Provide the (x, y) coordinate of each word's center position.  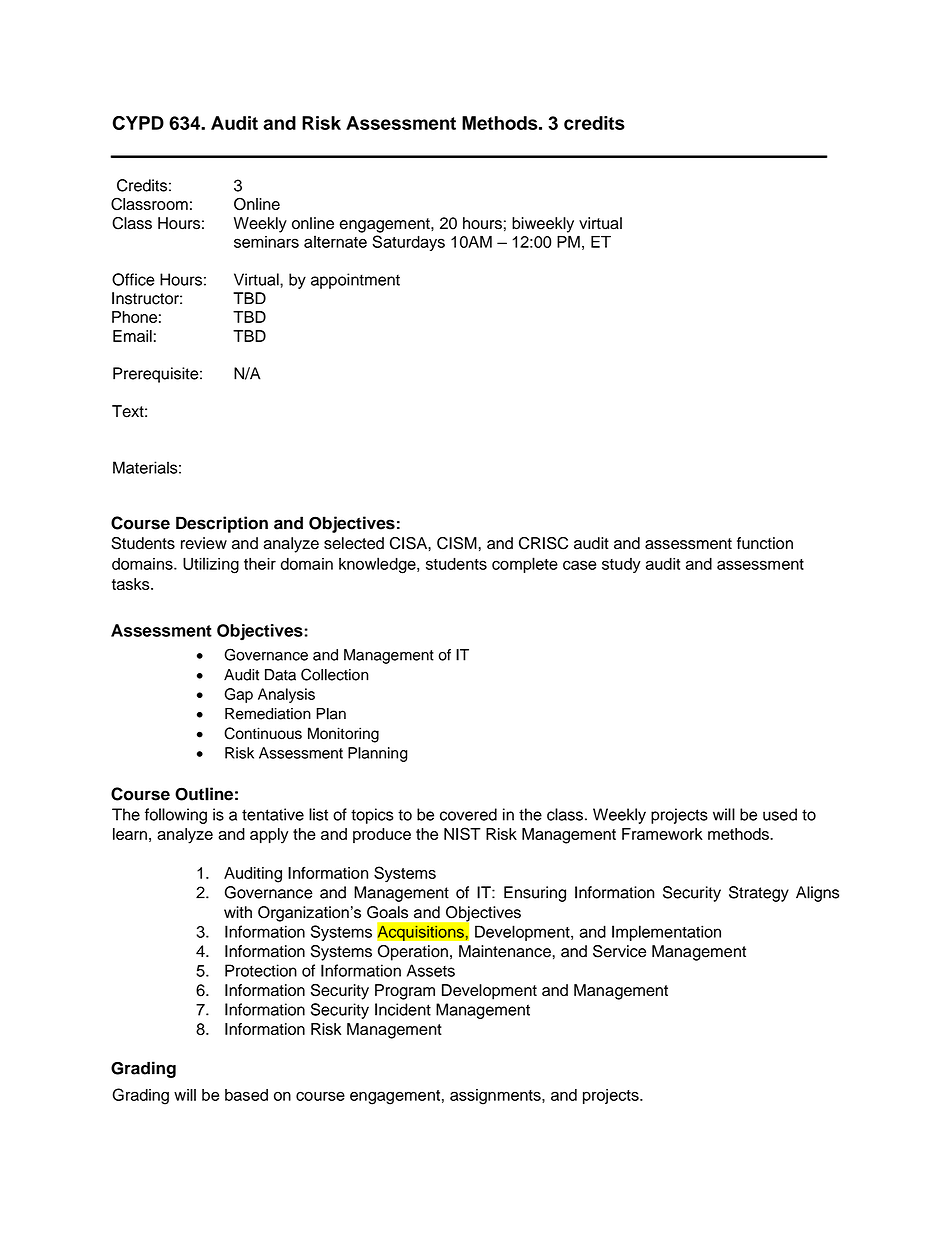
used (780, 814)
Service (619, 951)
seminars (266, 242)
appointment (355, 281)
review (204, 543)
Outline (204, 794)
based (246, 1095)
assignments (496, 1097)
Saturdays (408, 243)
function (765, 543)
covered (468, 814)
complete (525, 565)
